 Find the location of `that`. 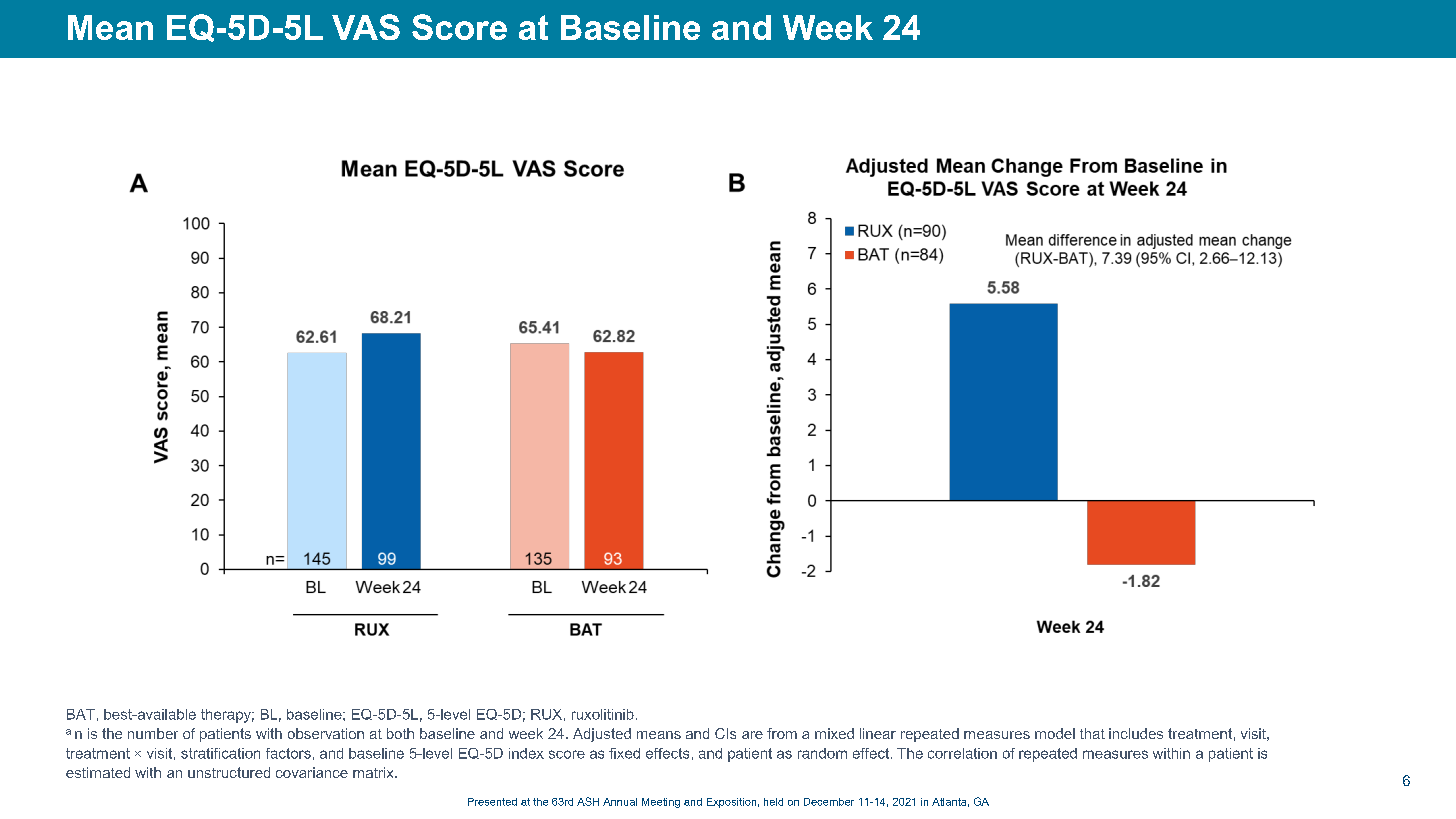

that is located at coordinates (1092, 733).
